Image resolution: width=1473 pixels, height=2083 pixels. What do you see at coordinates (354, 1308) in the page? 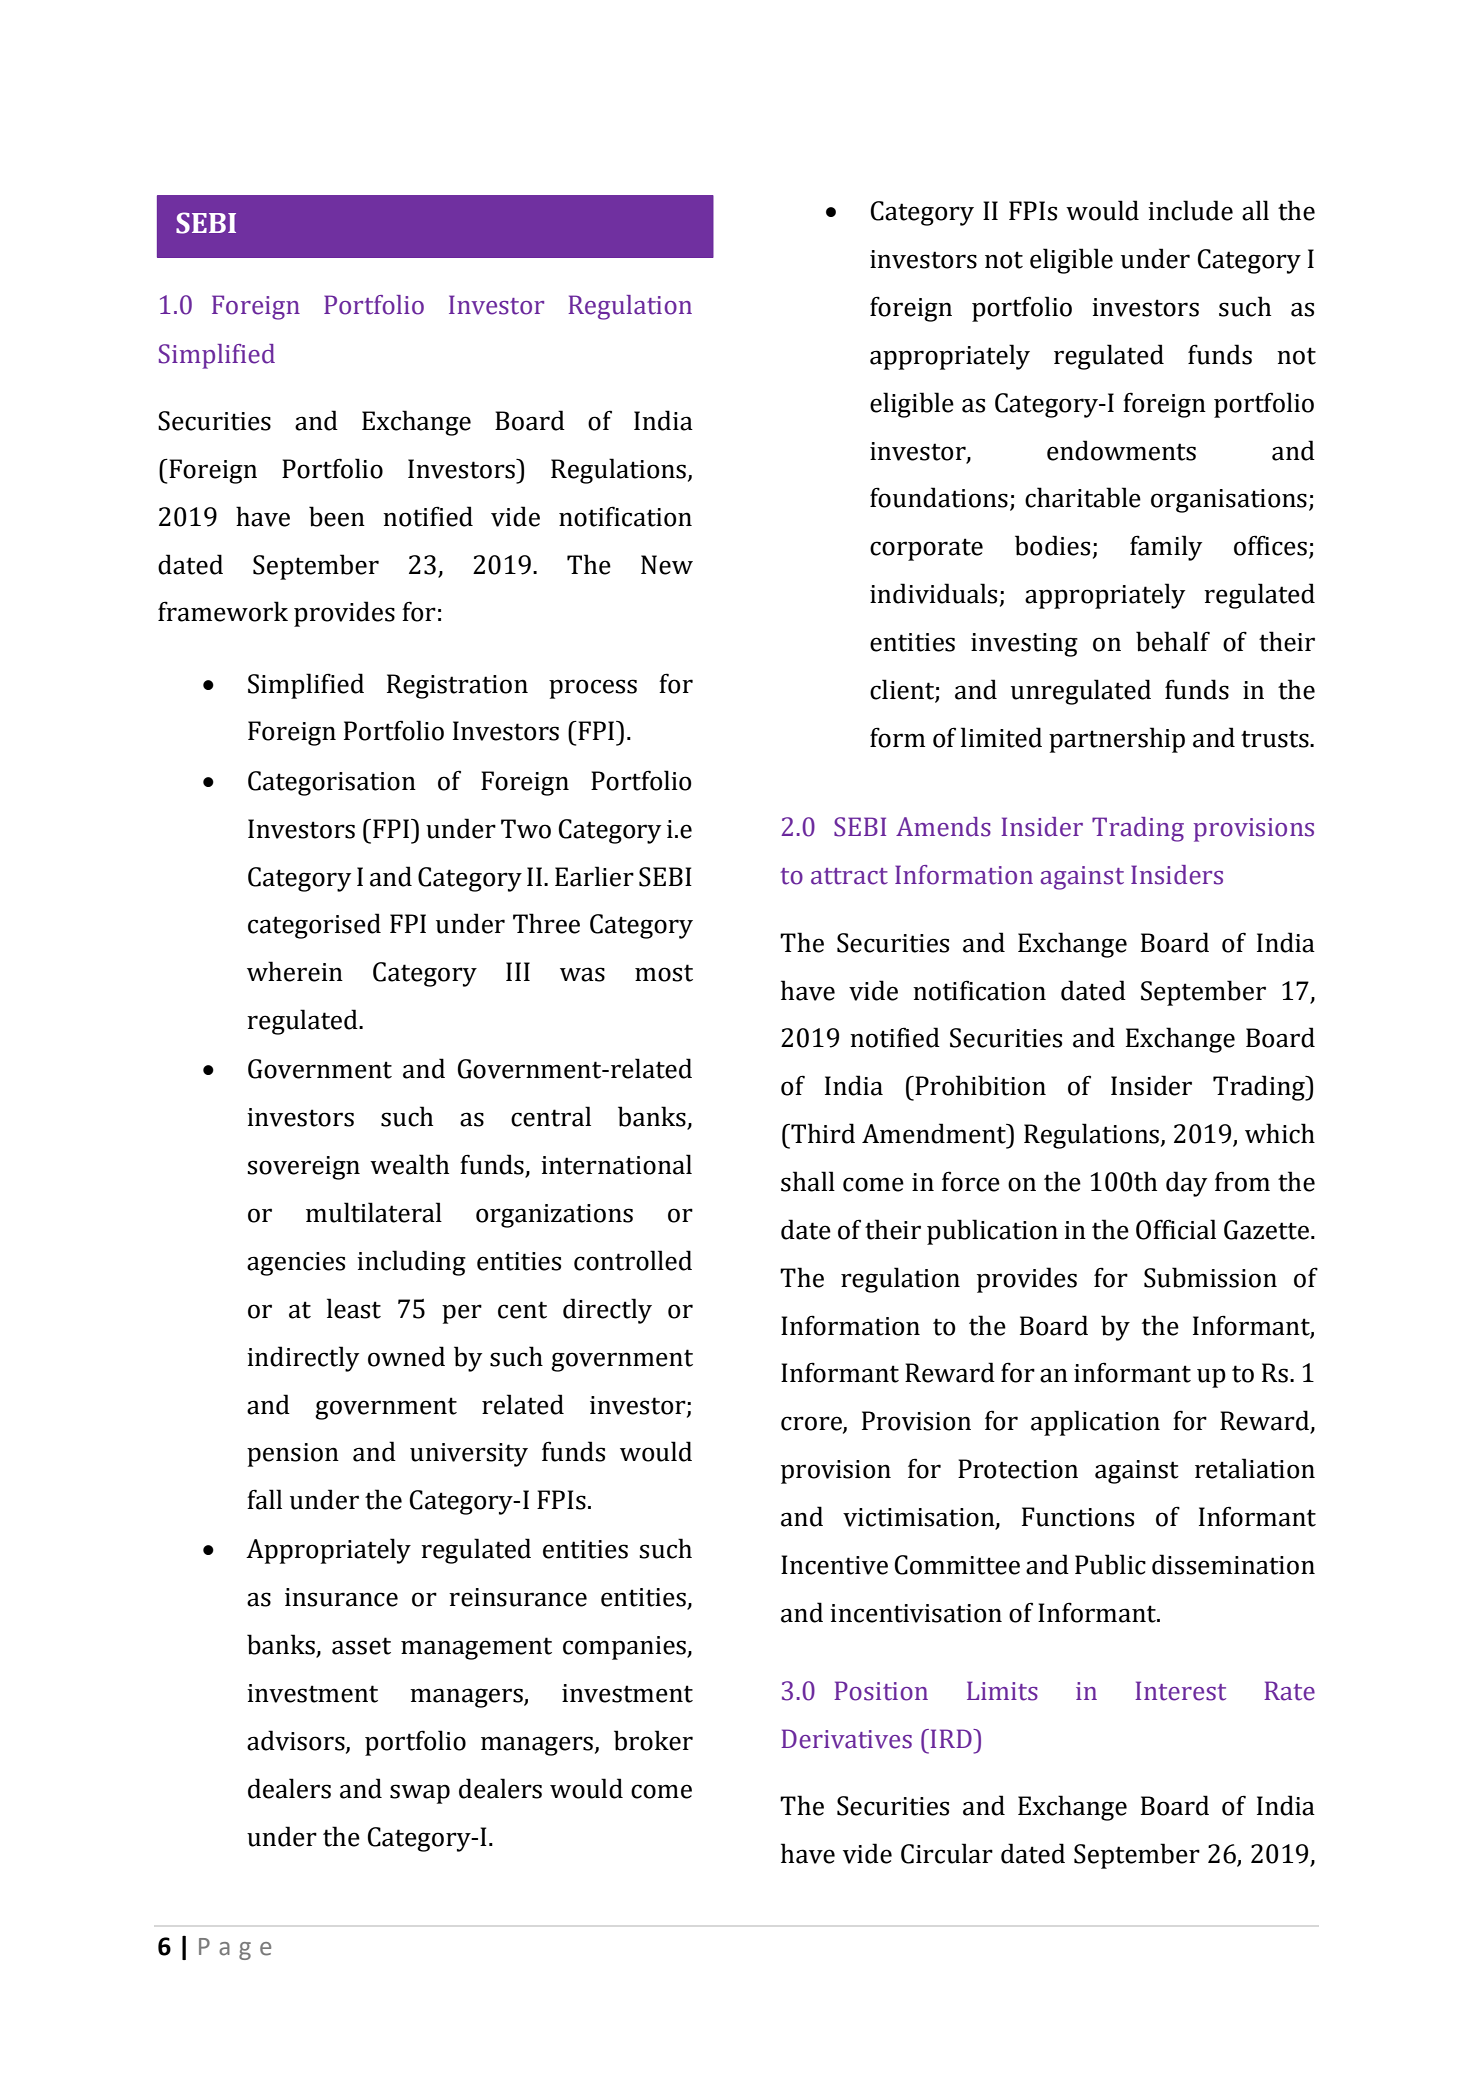
I see `least` at bounding box center [354, 1308].
